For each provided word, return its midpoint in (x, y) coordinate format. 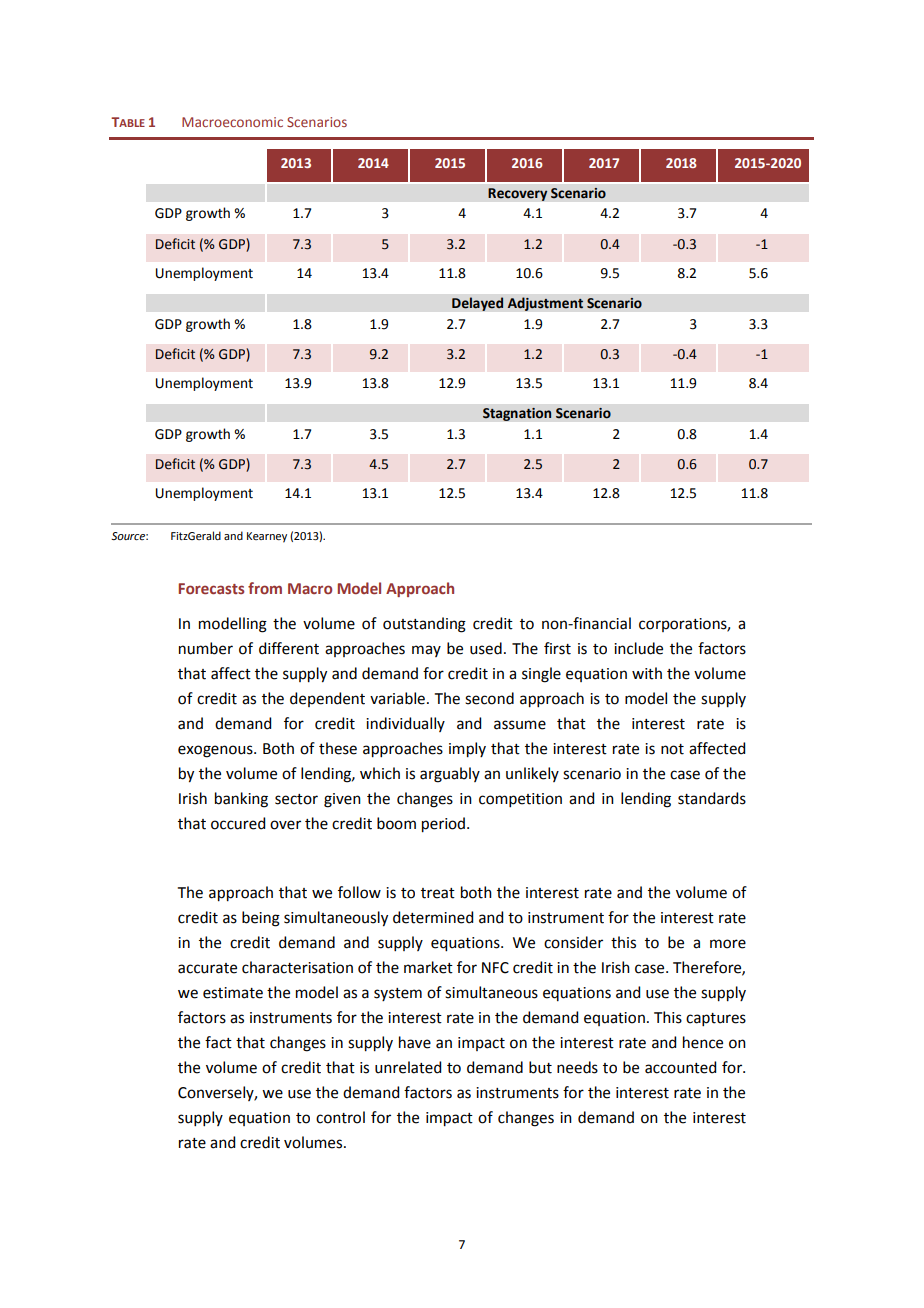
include (638, 648)
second (489, 698)
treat (438, 893)
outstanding (424, 625)
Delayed (478, 304)
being (261, 919)
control (340, 1117)
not (672, 749)
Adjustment (545, 304)
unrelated (408, 1067)
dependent (327, 699)
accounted (680, 1067)
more (728, 944)
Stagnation (517, 414)
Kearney (267, 537)
